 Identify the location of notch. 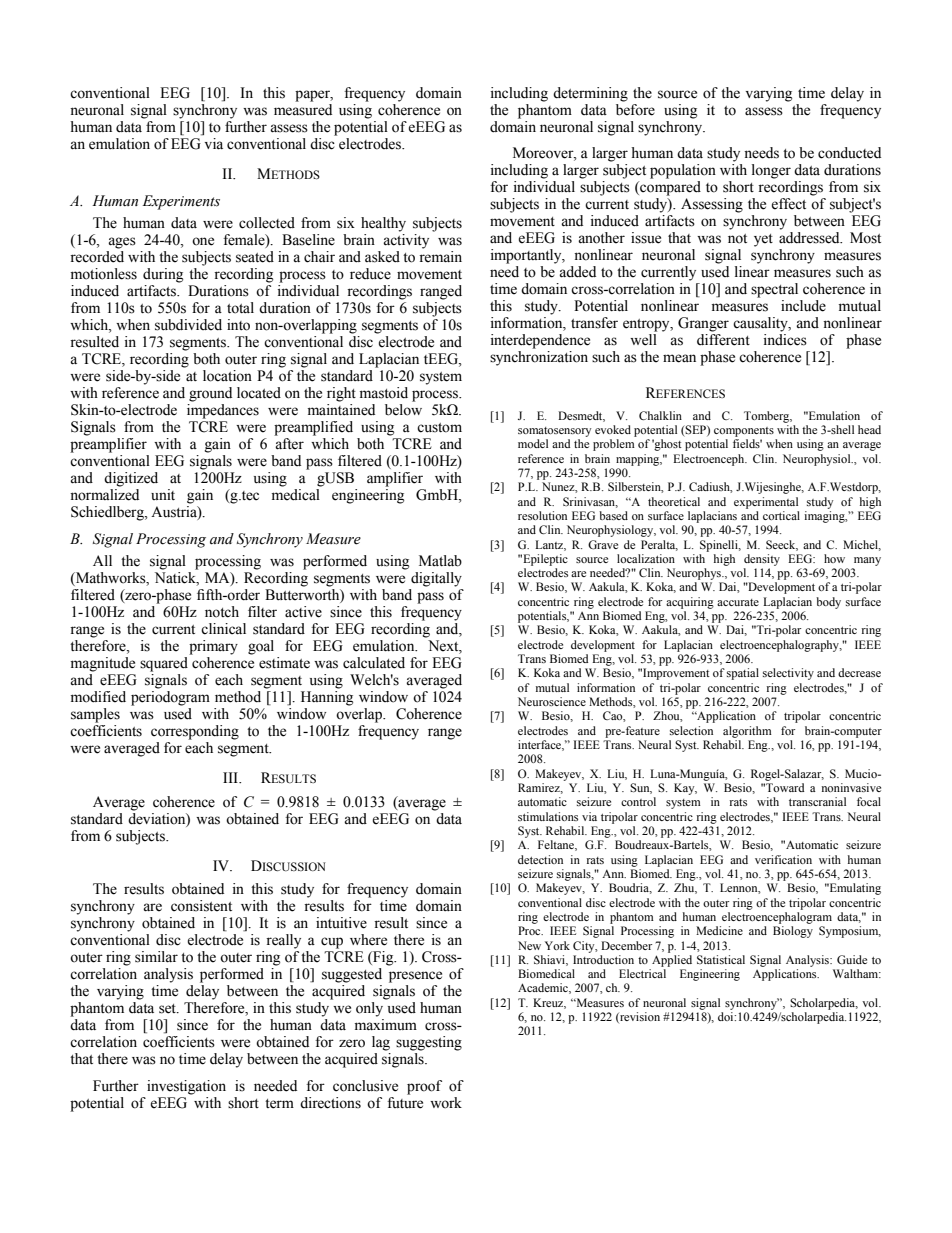
(222, 612).
